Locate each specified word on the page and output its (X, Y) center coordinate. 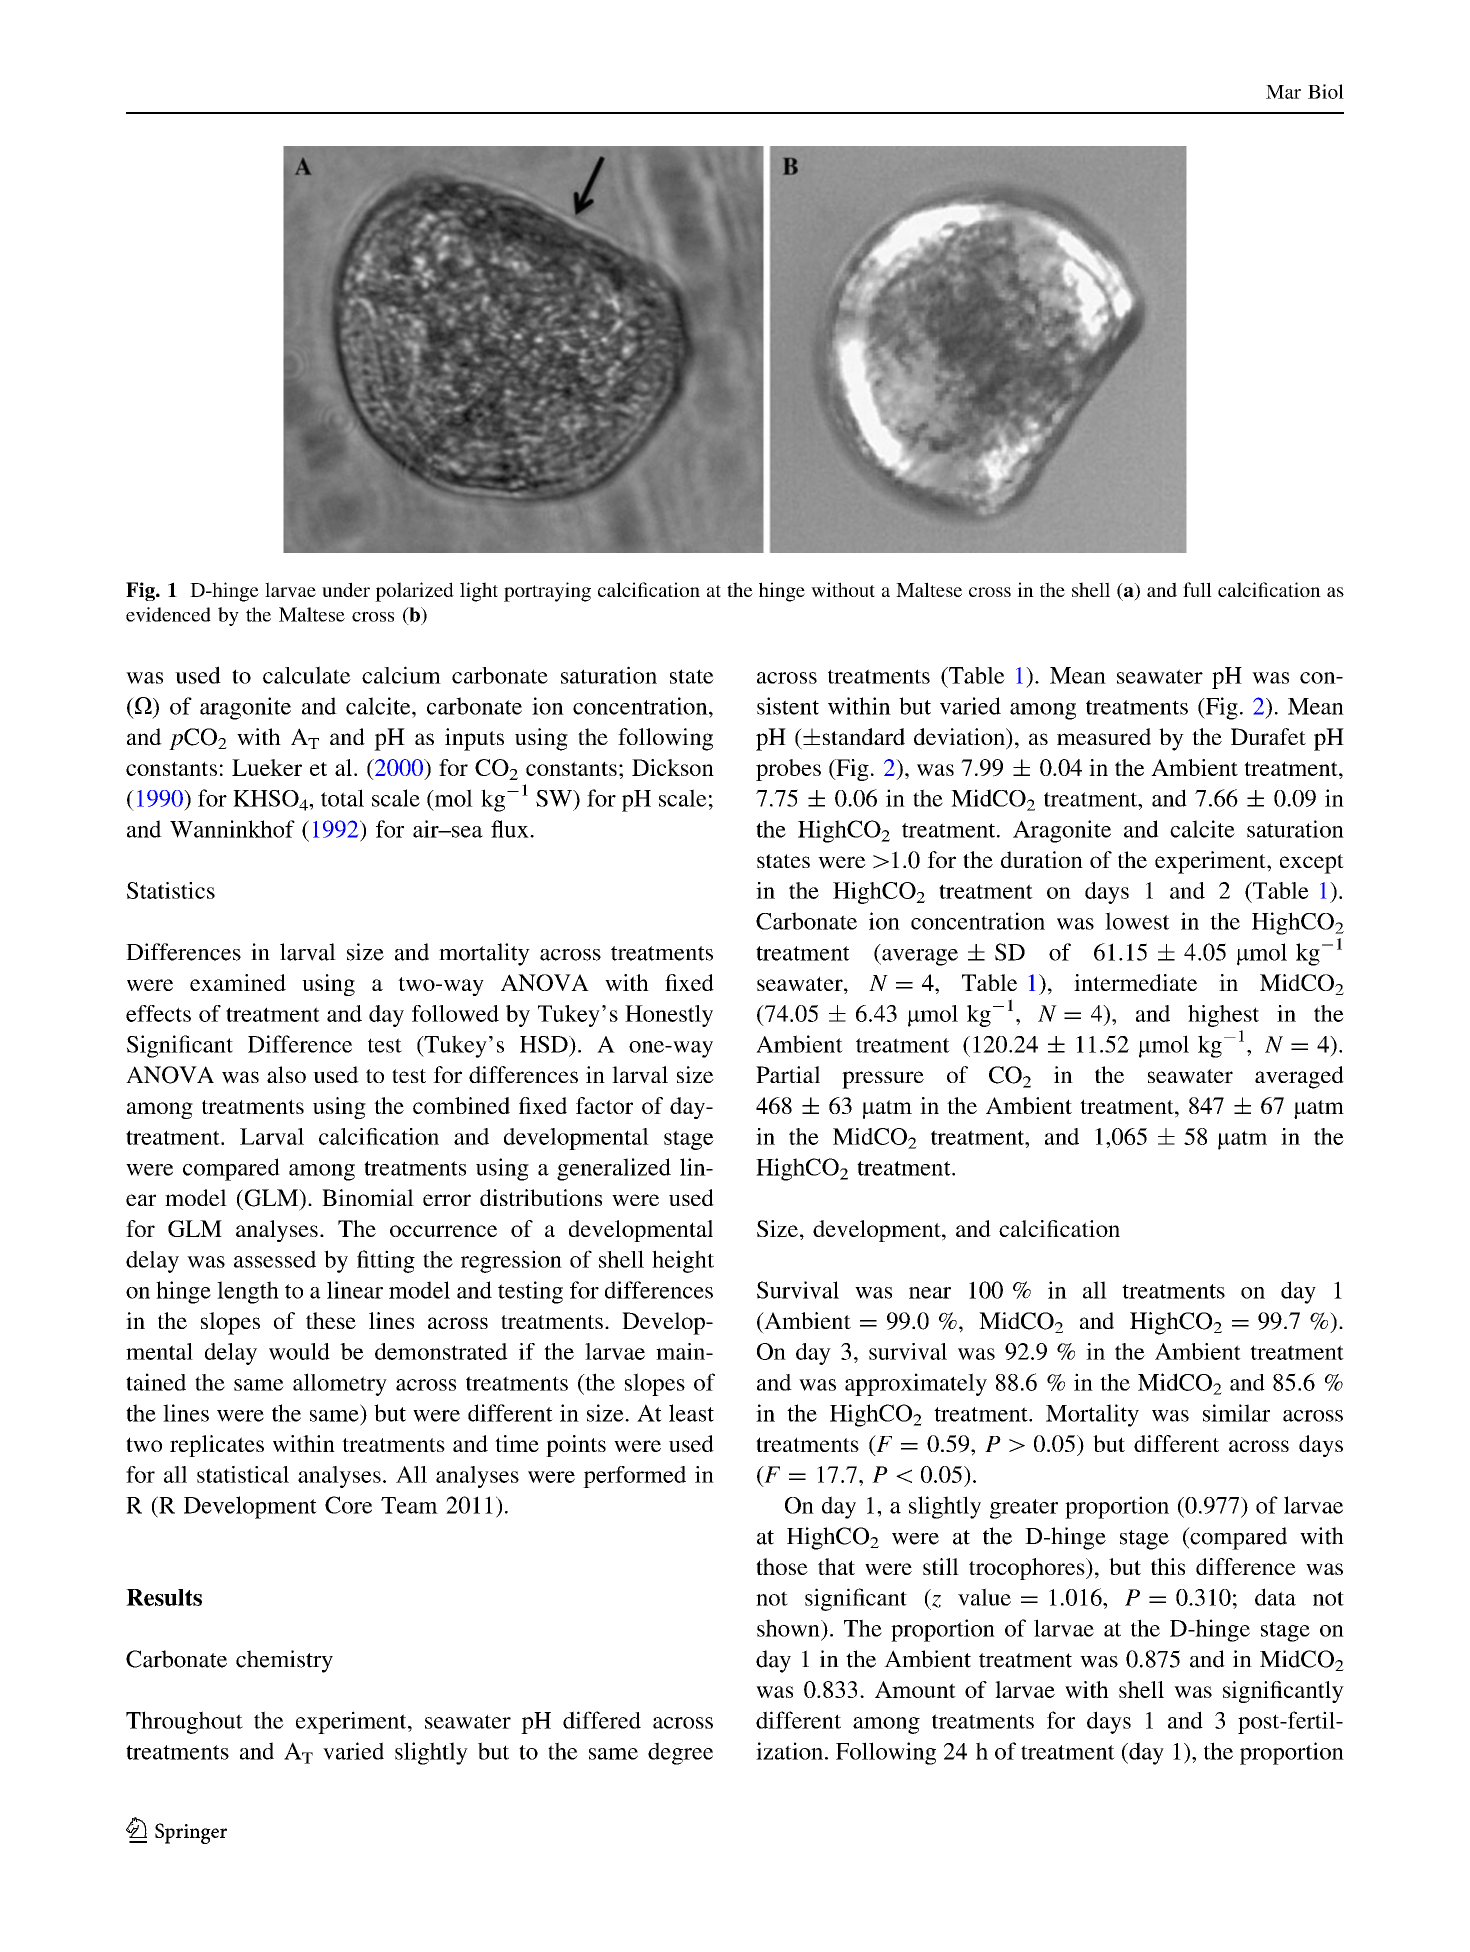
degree (680, 1753)
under (346, 589)
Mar (1283, 92)
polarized (414, 592)
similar (1236, 1413)
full (1197, 589)
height (683, 1261)
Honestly (669, 1016)
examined (238, 982)
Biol (1326, 91)
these (331, 1320)
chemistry (284, 1661)
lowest (1137, 921)
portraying (547, 592)
